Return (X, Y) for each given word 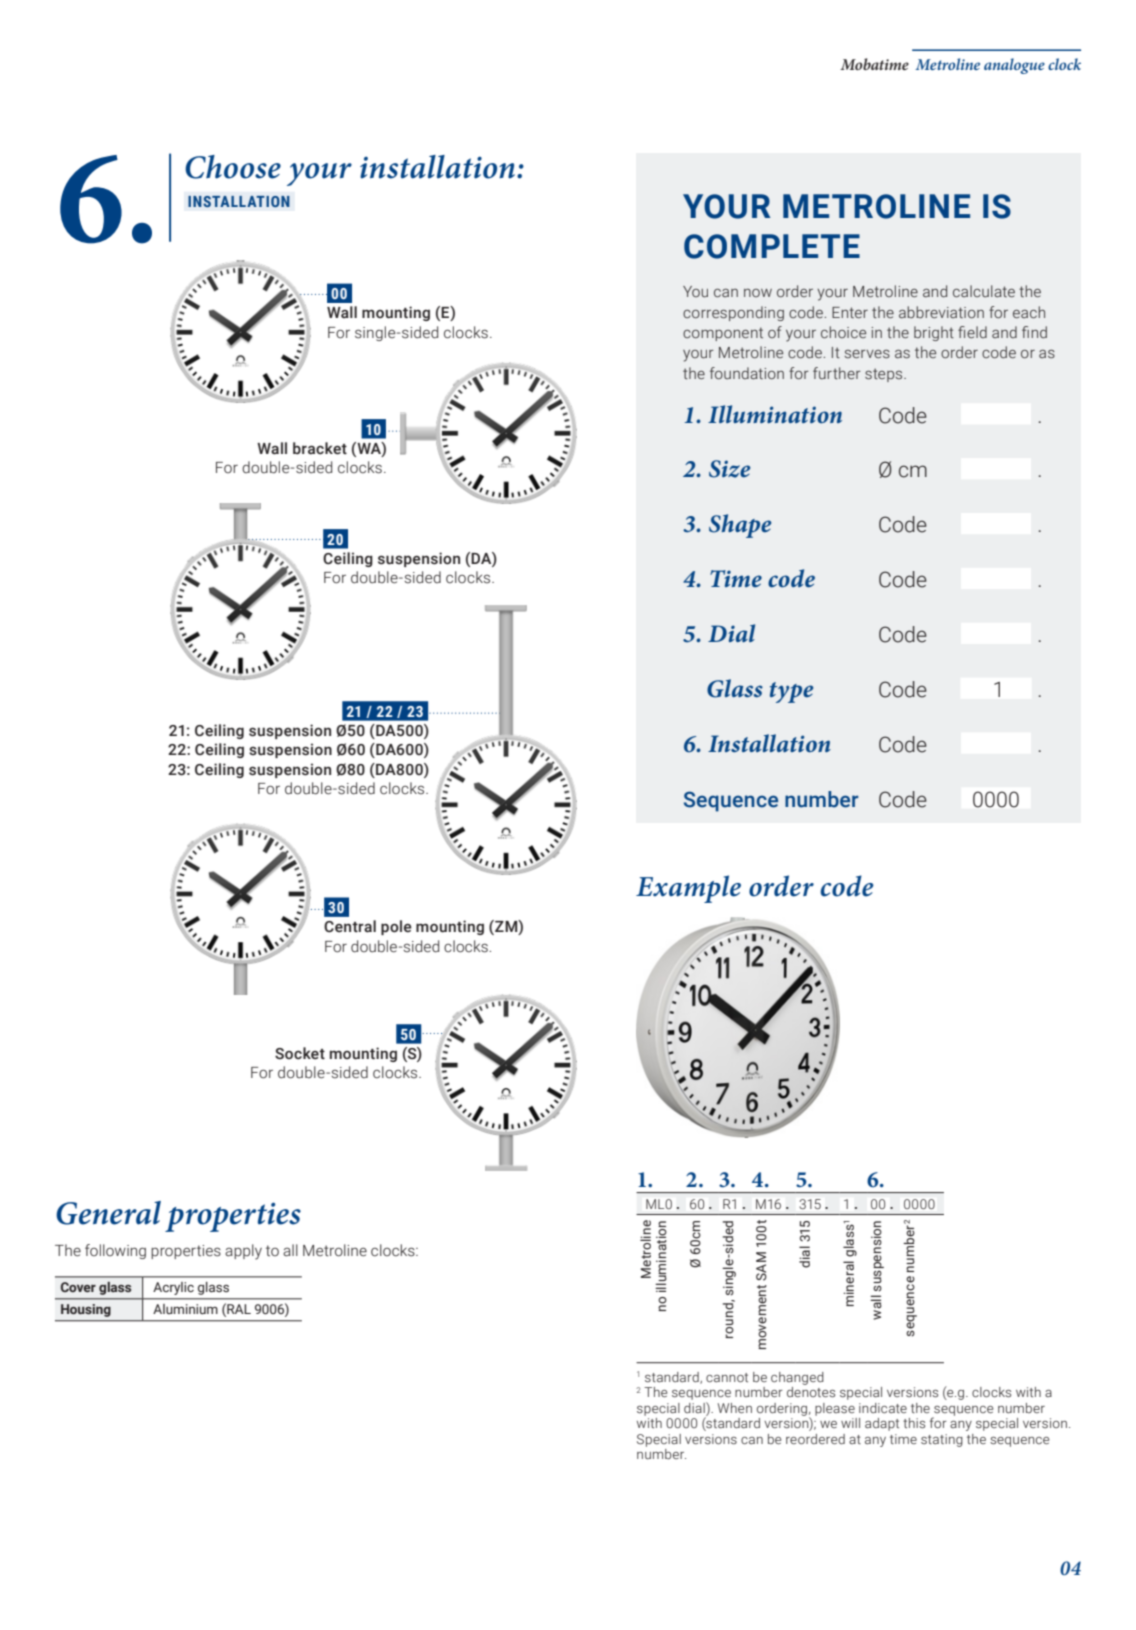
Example (688, 889)
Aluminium (185, 1309)
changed (797, 1378)
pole (396, 927)
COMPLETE (772, 246)
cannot (727, 1377)
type (791, 692)
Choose (233, 167)
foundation (747, 373)
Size (729, 469)
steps (885, 375)
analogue (1014, 66)
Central (350, 926)
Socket (300, 1053)
